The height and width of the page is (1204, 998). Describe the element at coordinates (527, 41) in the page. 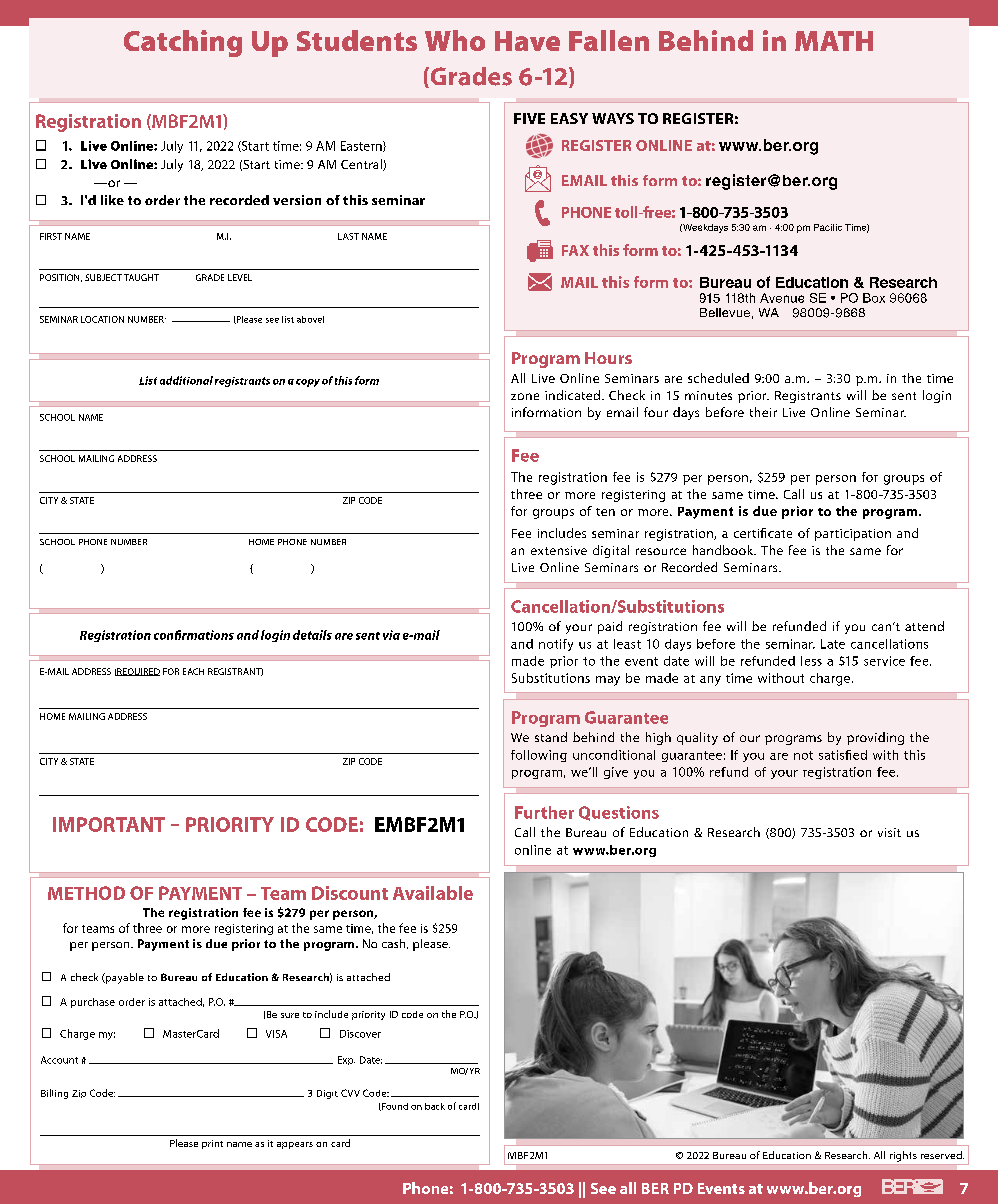

I see `Have` at that location.
